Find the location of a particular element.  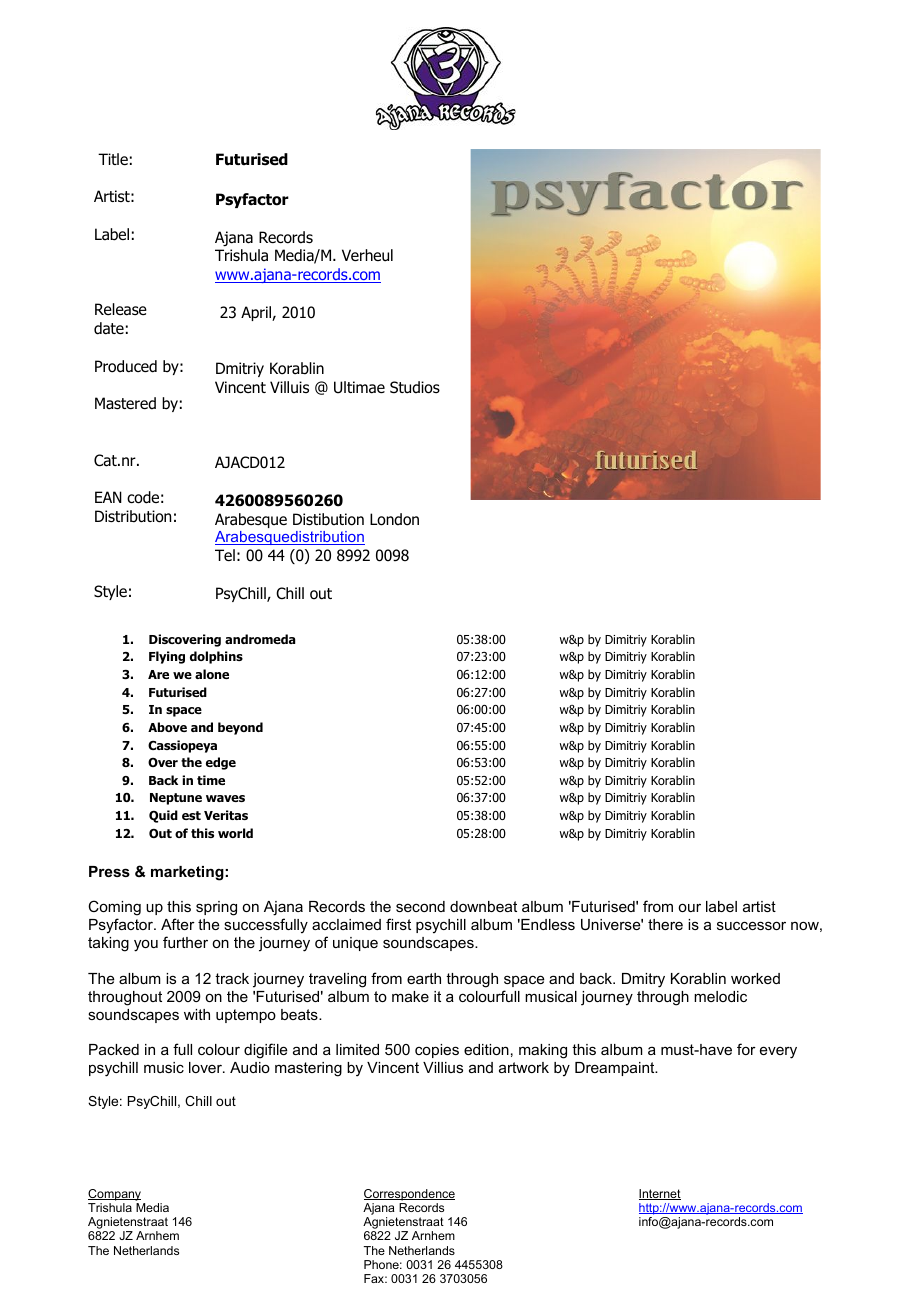

Correspondence is located at coordinates (409, 1195).
